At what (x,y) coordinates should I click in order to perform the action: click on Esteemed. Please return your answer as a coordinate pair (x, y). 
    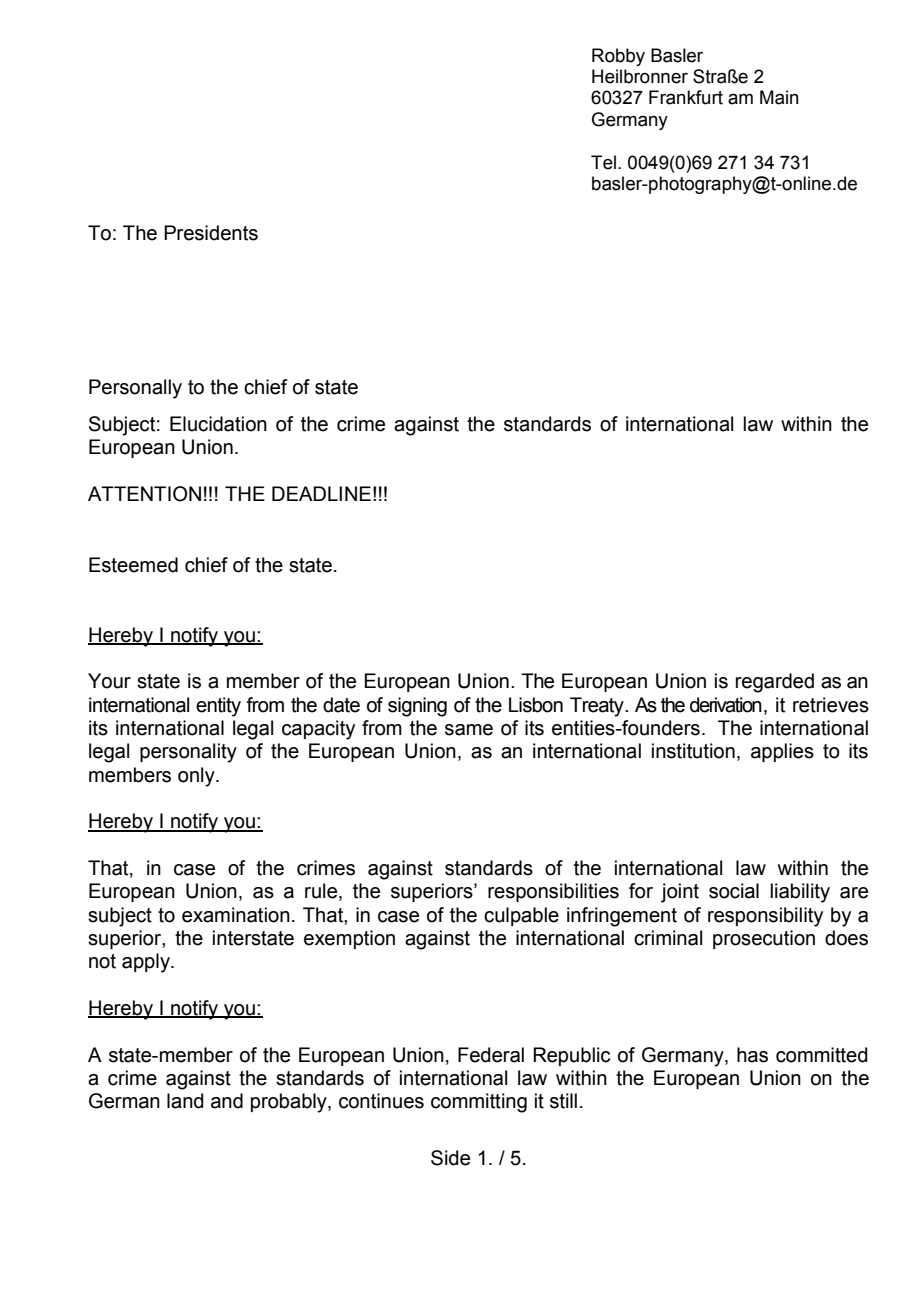
    Looking at the image, I should click on (133, 565).
